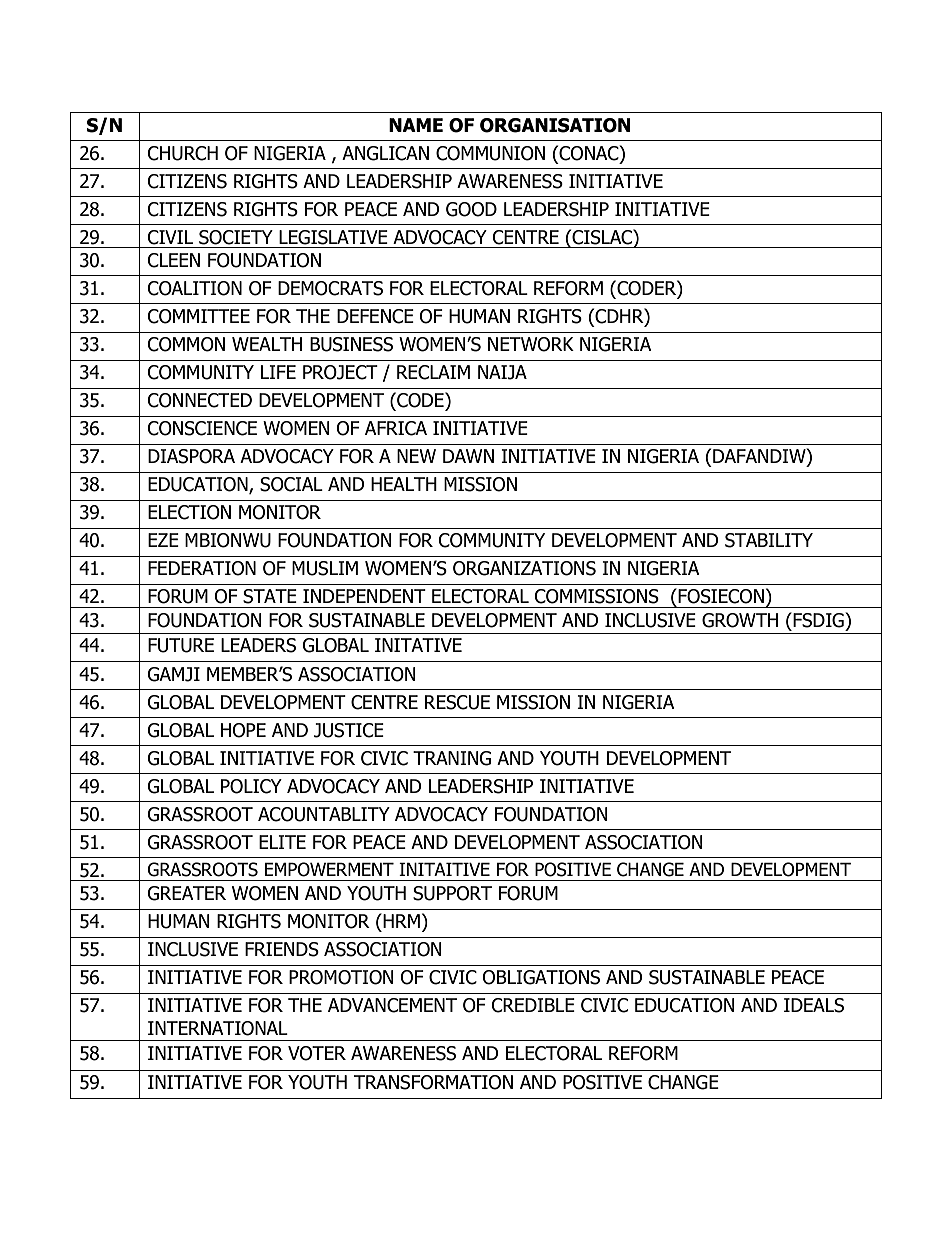 The width and height of the screenshot is (952, 1233). What do you see at coordinates (531, 344) in the screenshot?
I see `NETWORK` at bounding box center [531, 344].
